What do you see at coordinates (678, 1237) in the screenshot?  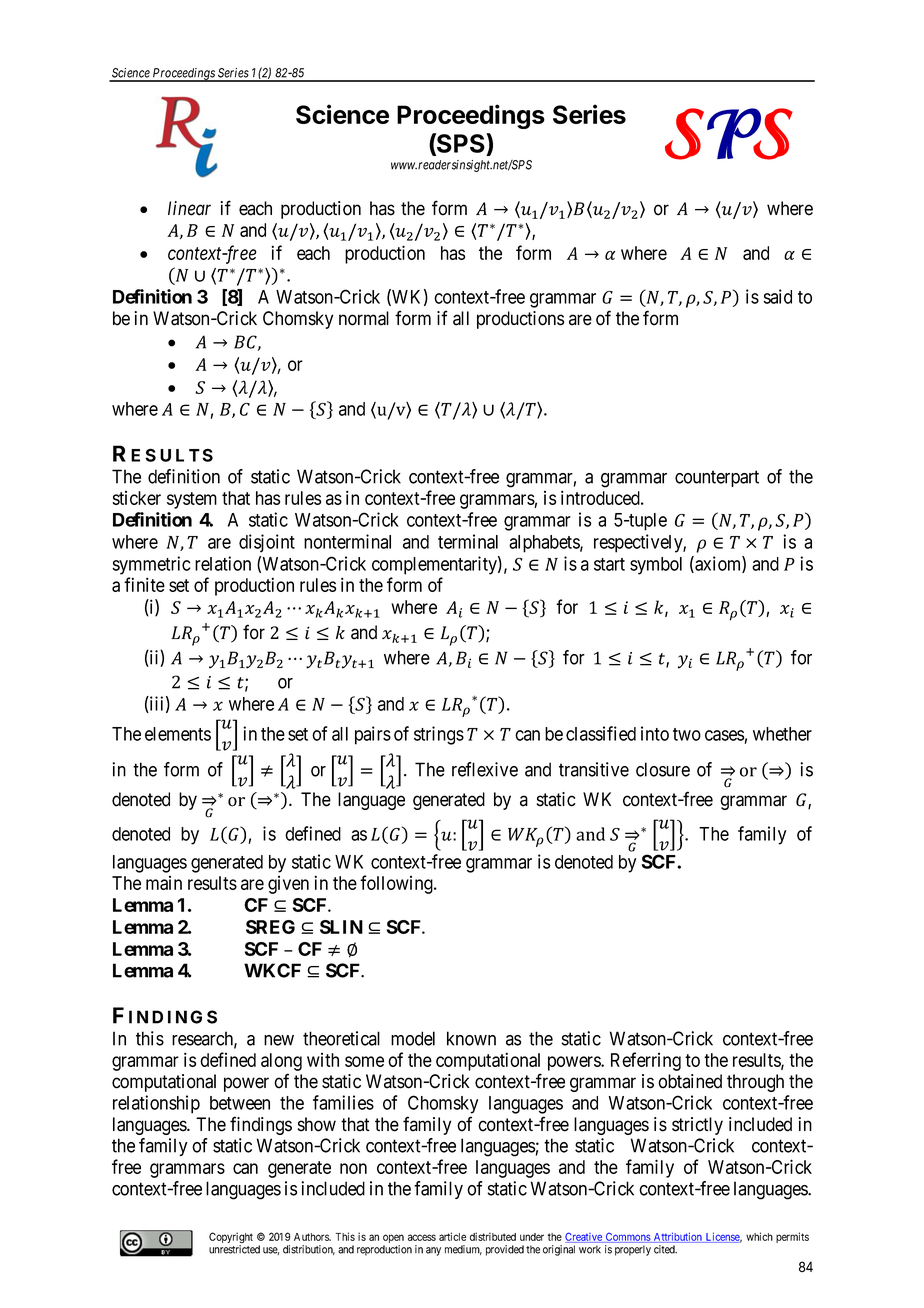 I see `Attribution` at bounding box center [678, 1237].
